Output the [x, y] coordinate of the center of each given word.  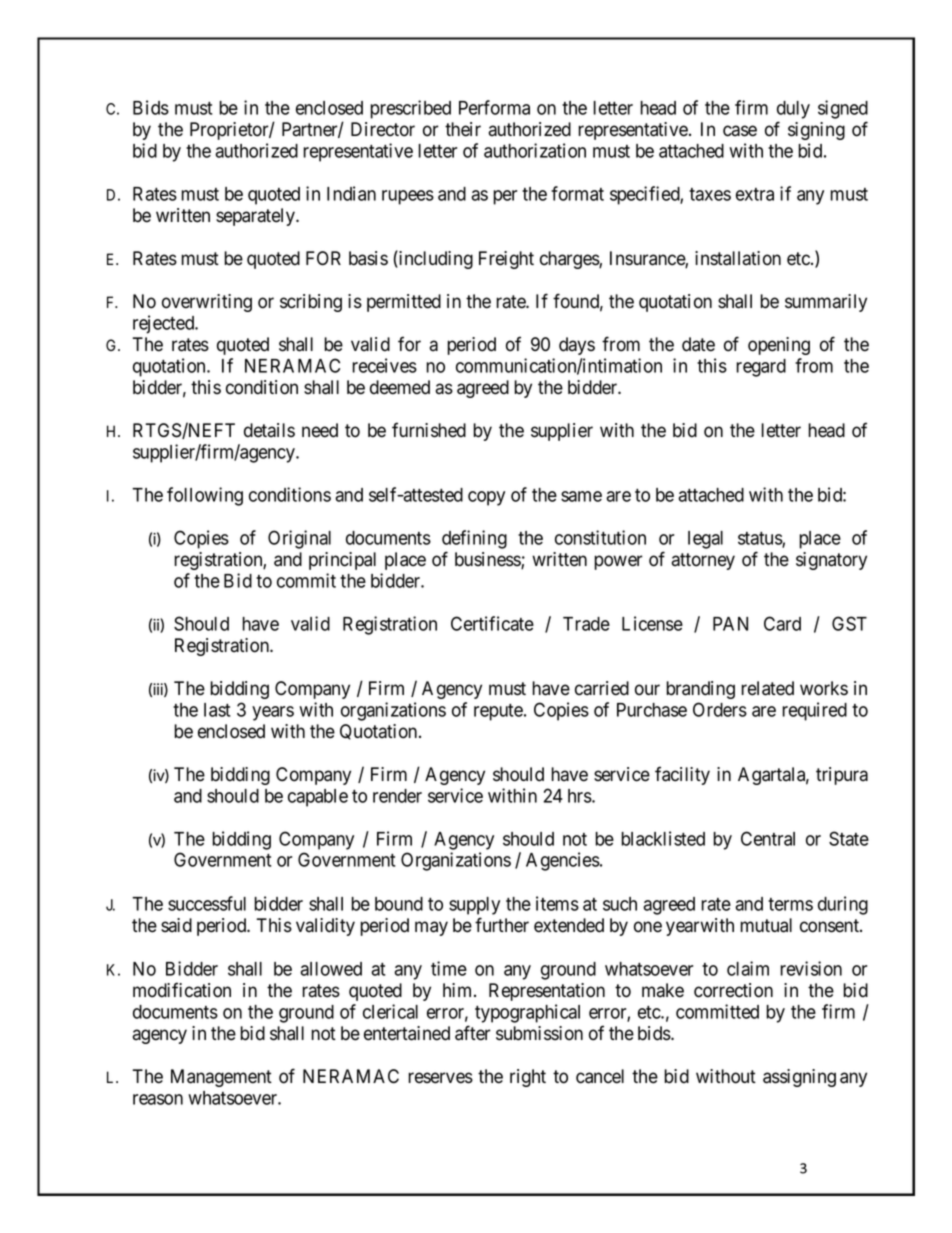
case [740, 131]
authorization [535, 150]
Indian [351, 193]
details [269, 430]
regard [761, 368]
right [528, 1078]
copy [486, 498]
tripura [842, 776]
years [273, 713]
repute [499, 712]
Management [221, 1078]
